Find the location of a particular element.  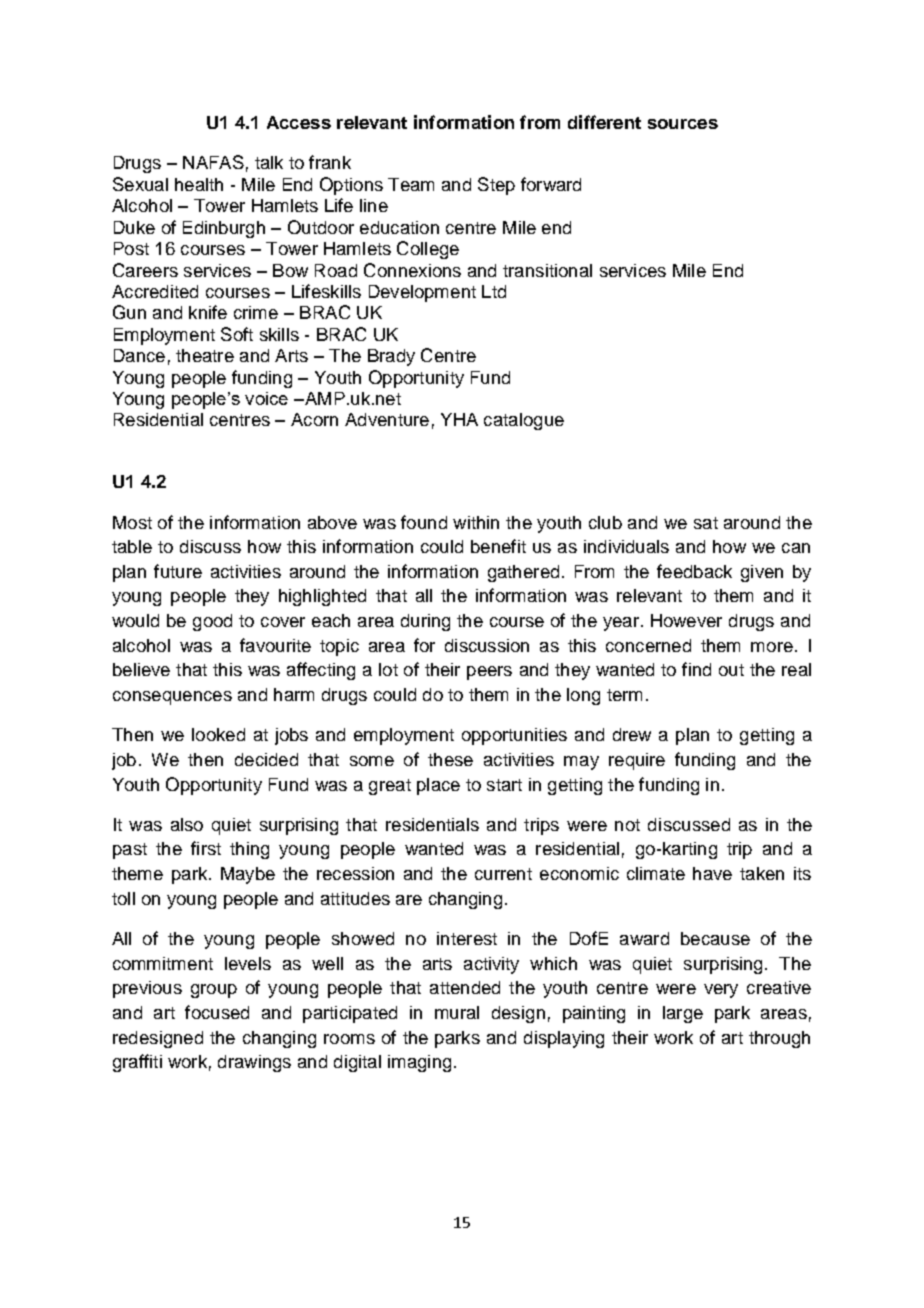

mural is located at coordinates (457, 1012).
